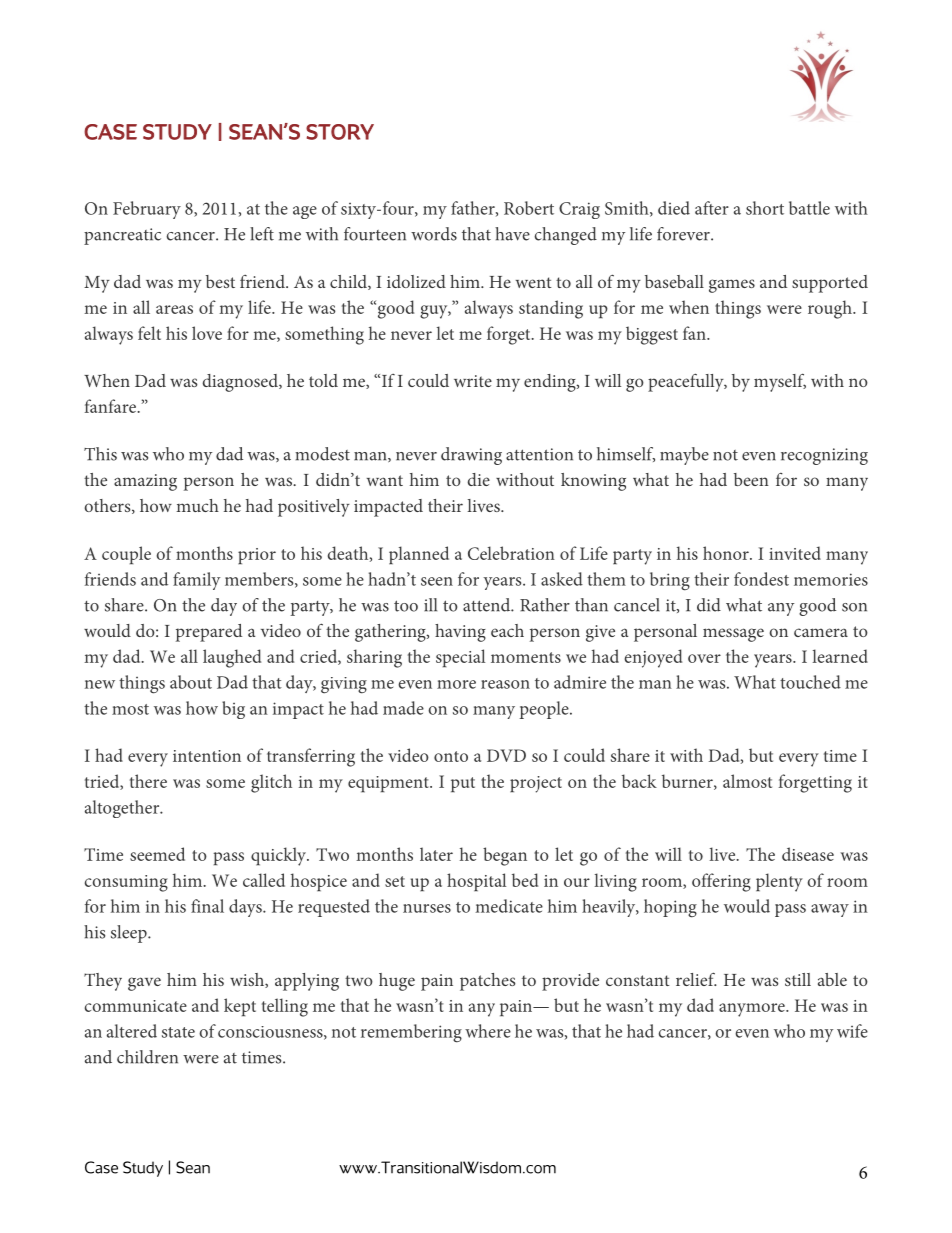 The image size is (952, 1233). Describe the element at coordinates (761, 579) in the page. I see `fondest` at that location.
